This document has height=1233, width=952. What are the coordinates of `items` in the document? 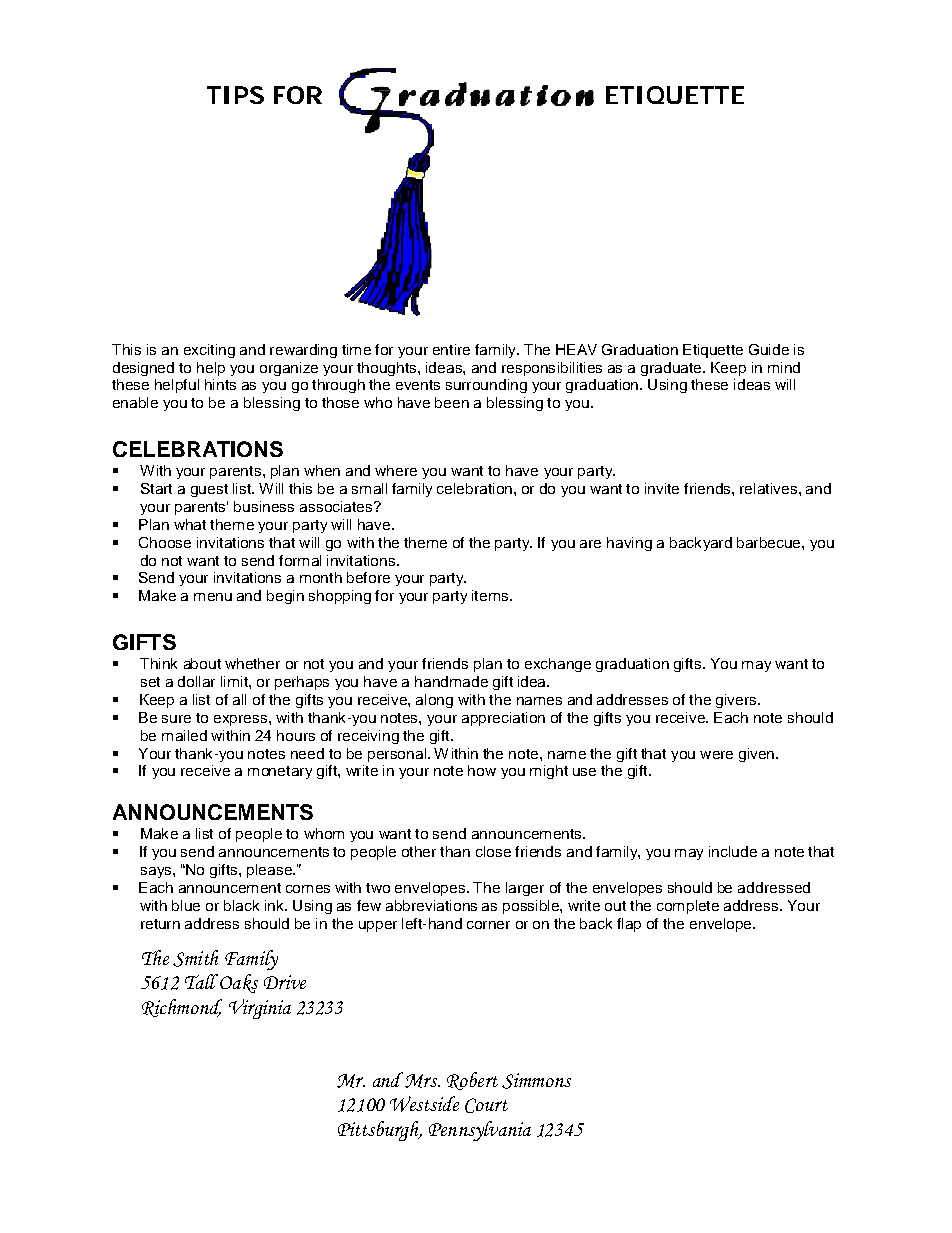 It's located at (491, 595).
